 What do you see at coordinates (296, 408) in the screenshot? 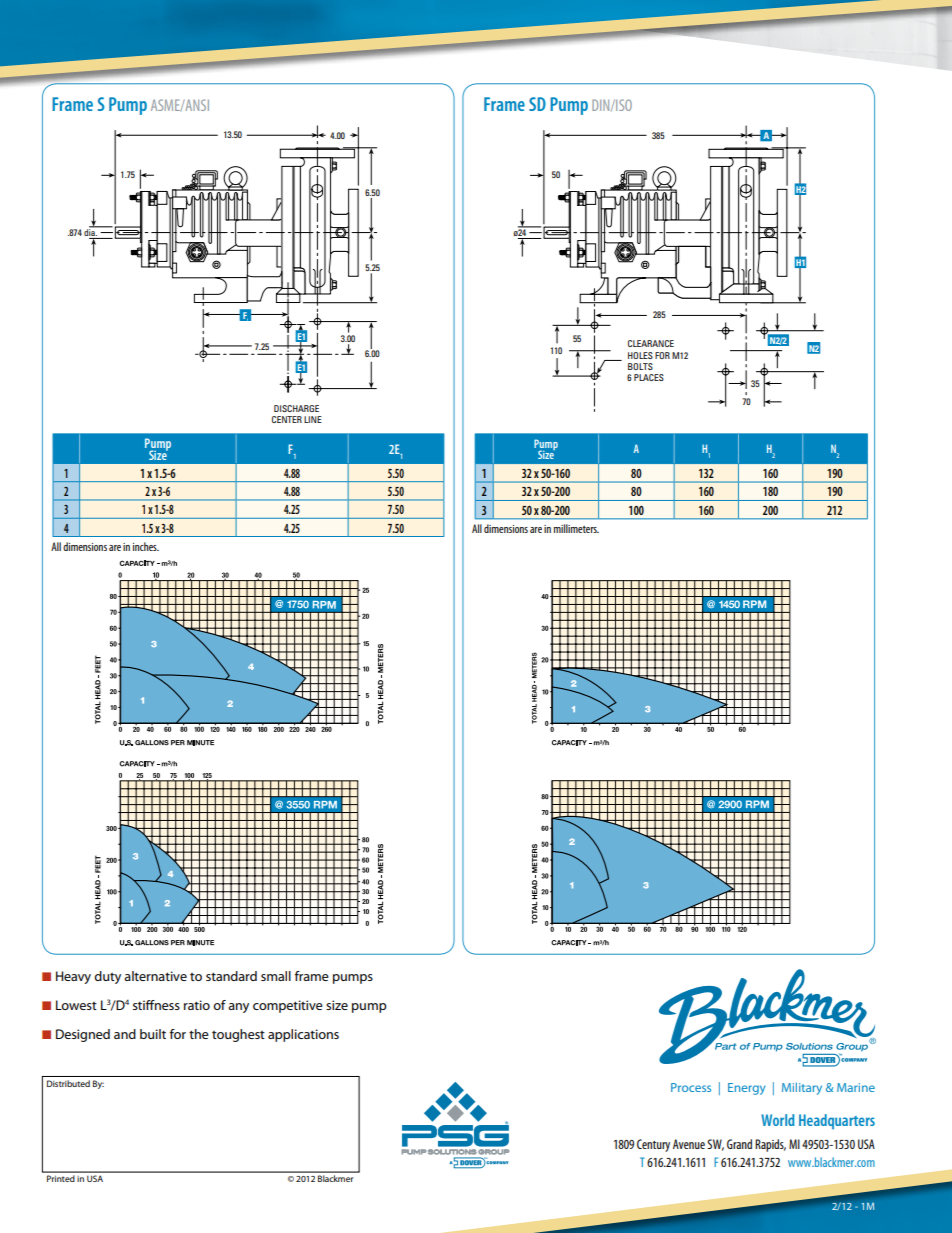
I see `DISCHARGE` at bounding box center [296, 408].
